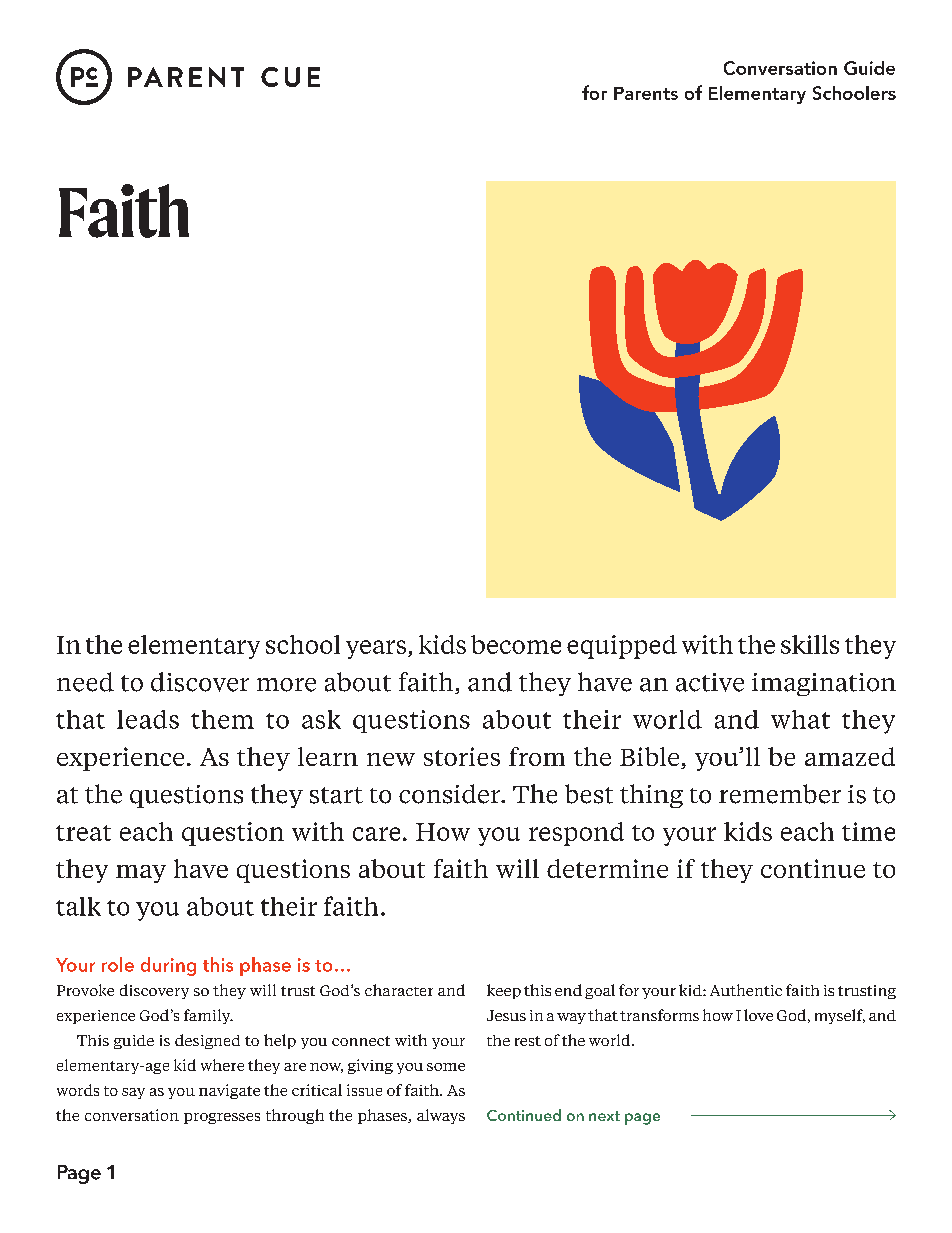 This screenshot has height=1233, width=952. Describe the element at coordinates (824, 684) in the screenshot. I see `imagination` at that location.
